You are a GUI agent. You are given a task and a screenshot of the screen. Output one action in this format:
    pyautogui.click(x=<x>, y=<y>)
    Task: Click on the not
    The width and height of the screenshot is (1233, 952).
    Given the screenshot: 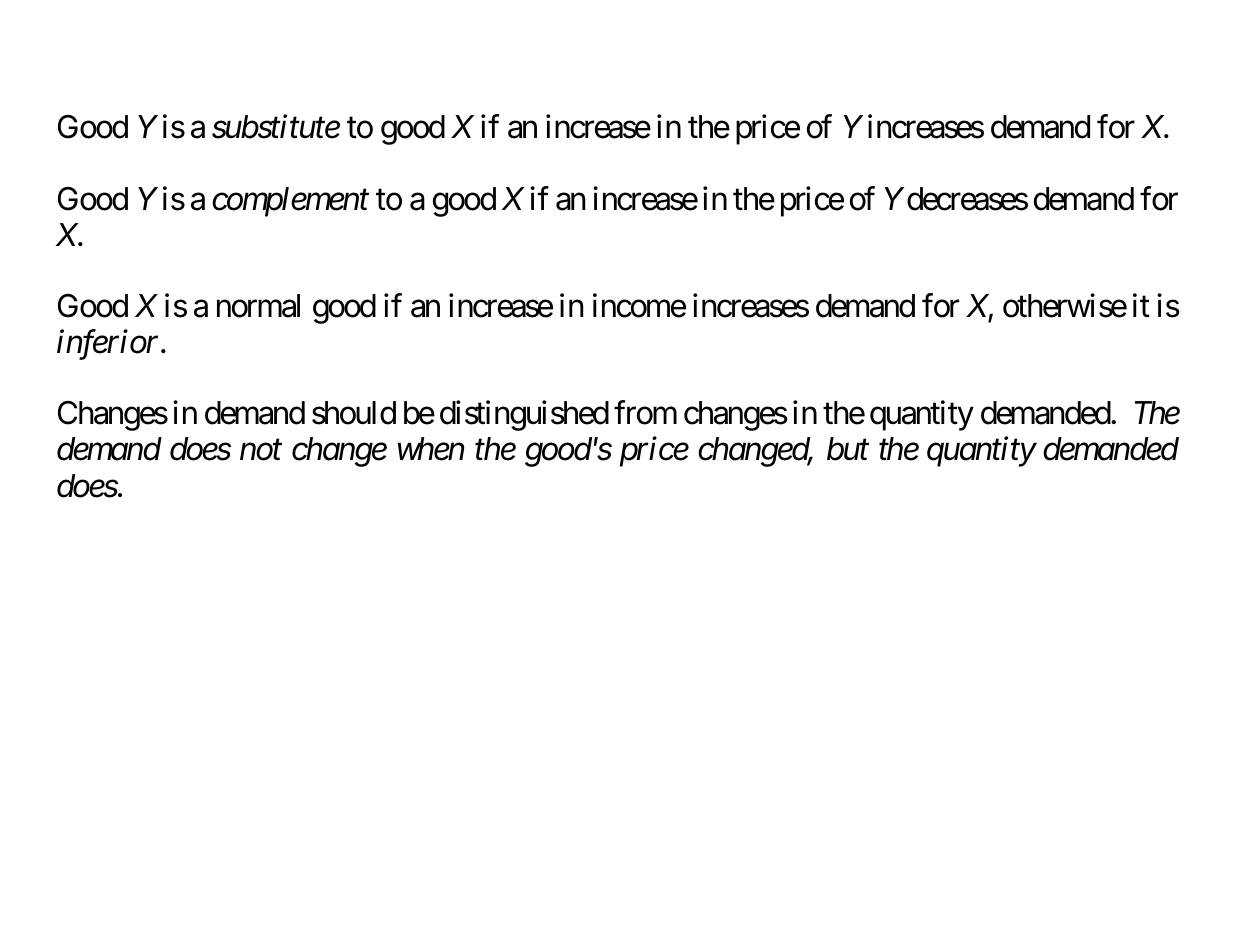 What is the action you would take?
    pyautogui.click(x=261, y=451)
